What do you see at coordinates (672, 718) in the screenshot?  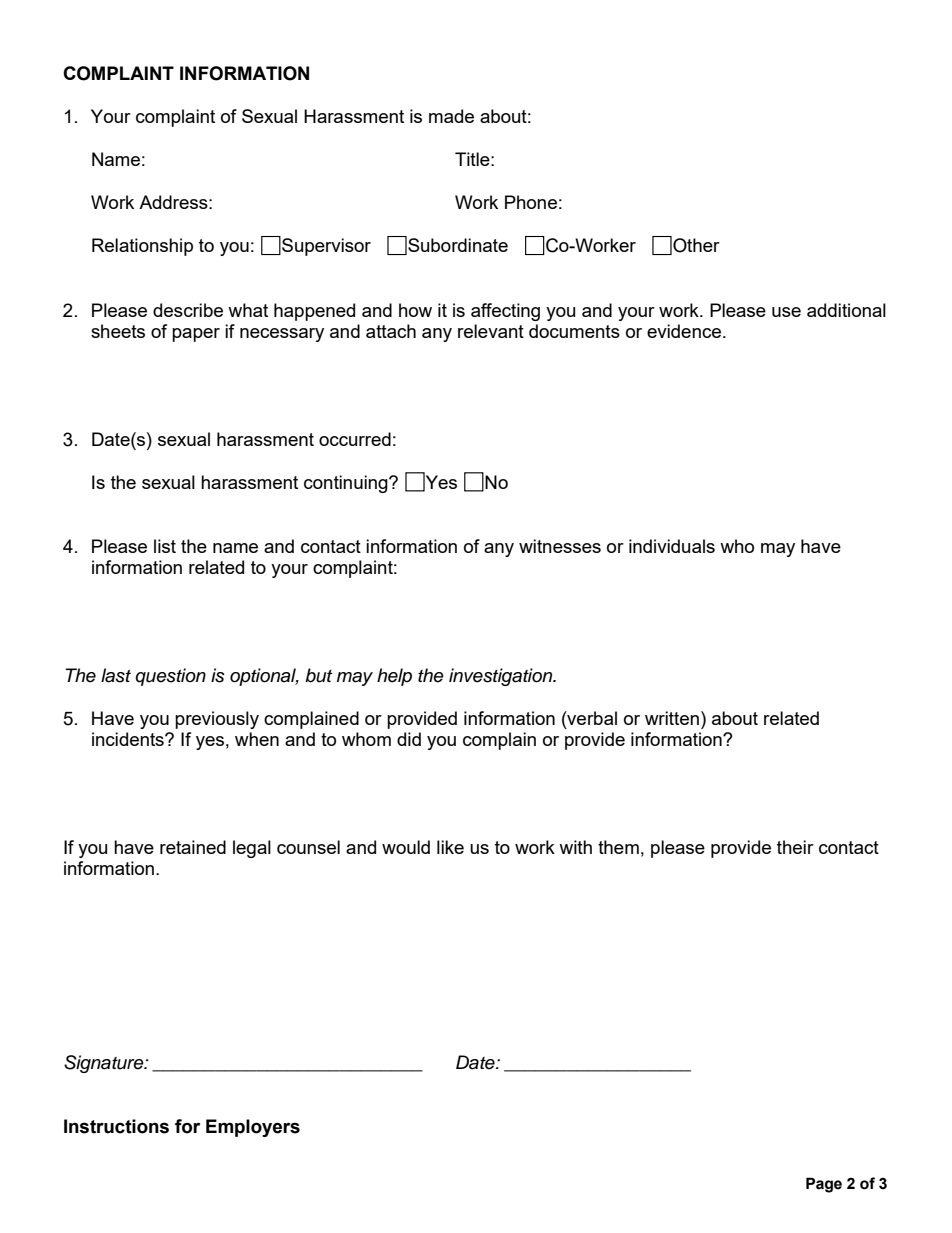 I see `written` at bounding box center [672, 718].
